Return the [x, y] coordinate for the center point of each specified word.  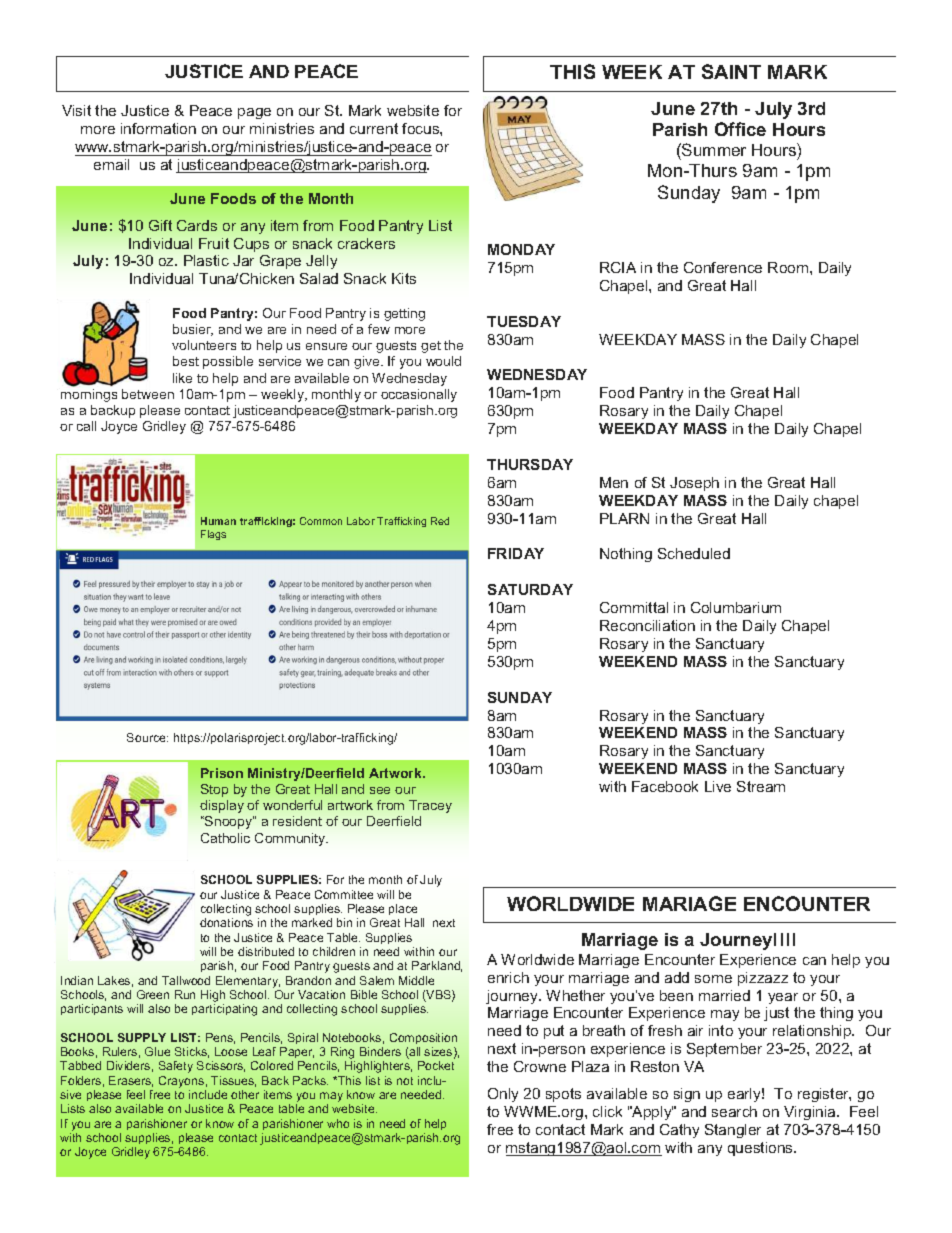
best [186, 361]
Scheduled [694, 553]
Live [718, 786]
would [443, 361]
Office [740, 129]
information [158, 128]
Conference [723, 267]
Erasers [131, 1081]
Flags [213, 535]
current [374, 128]
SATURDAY [530, 589]
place [403, 909]
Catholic [225, 838]
